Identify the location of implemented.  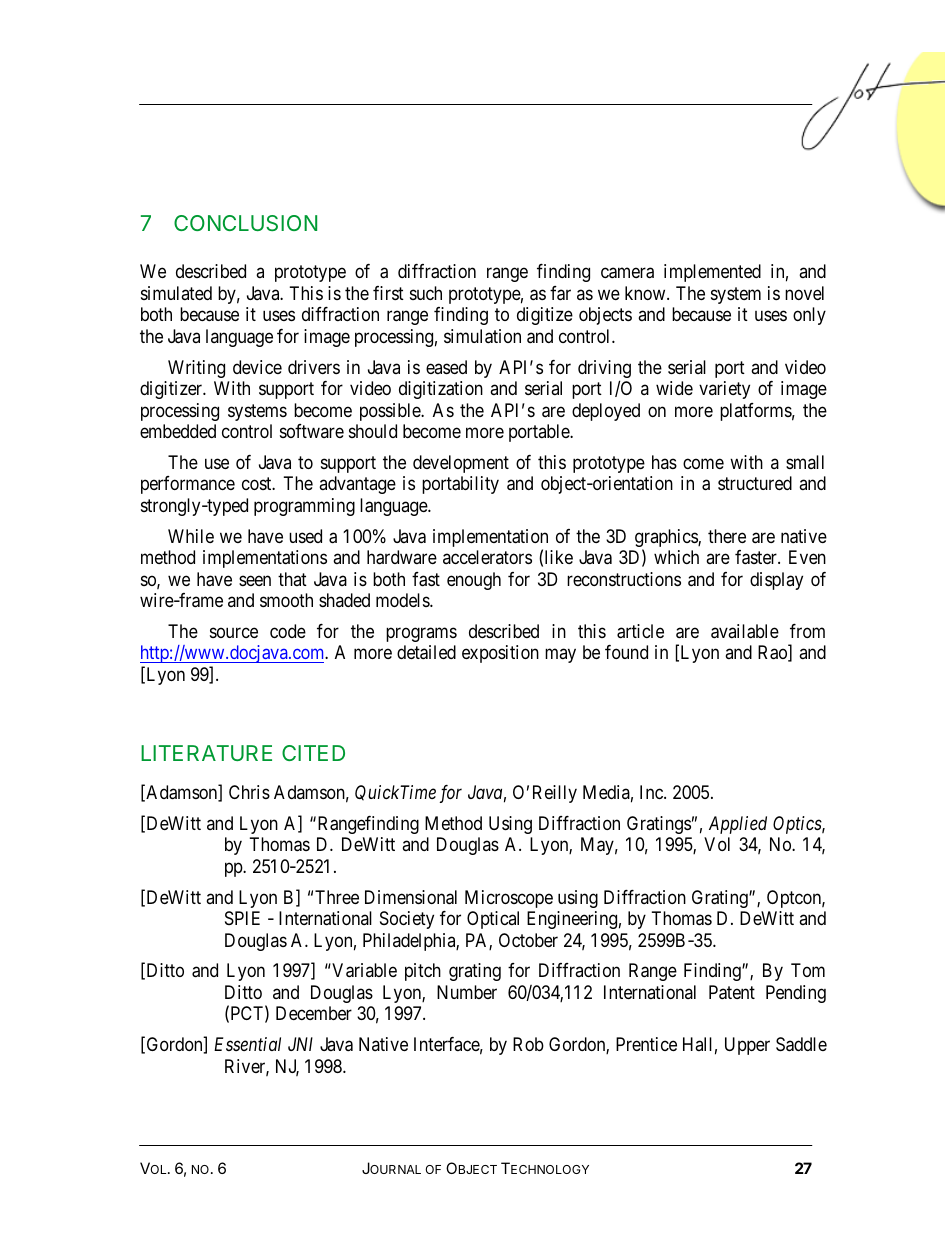
(712, 273).
